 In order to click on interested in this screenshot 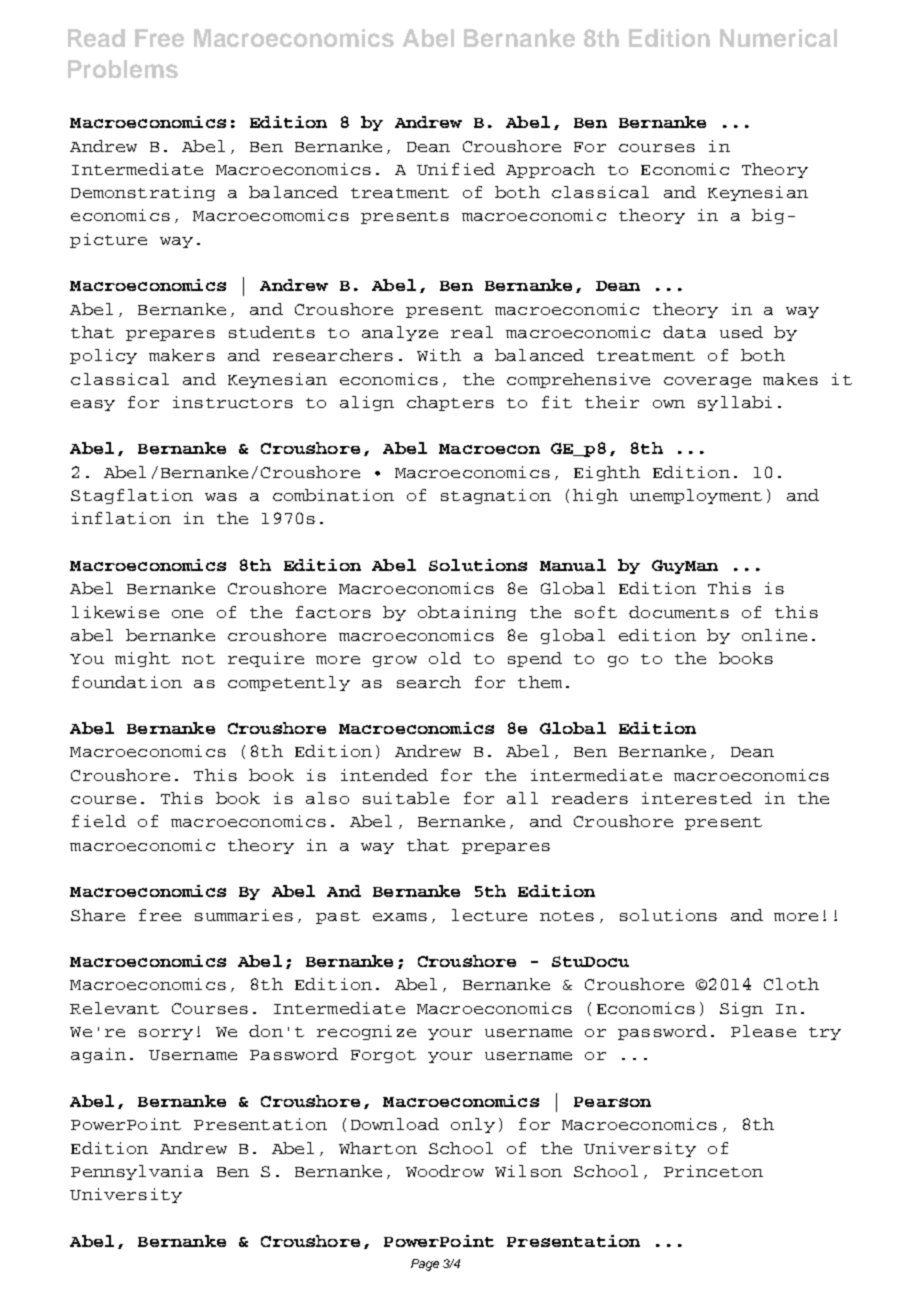, I will do `click(697, 798)`.
